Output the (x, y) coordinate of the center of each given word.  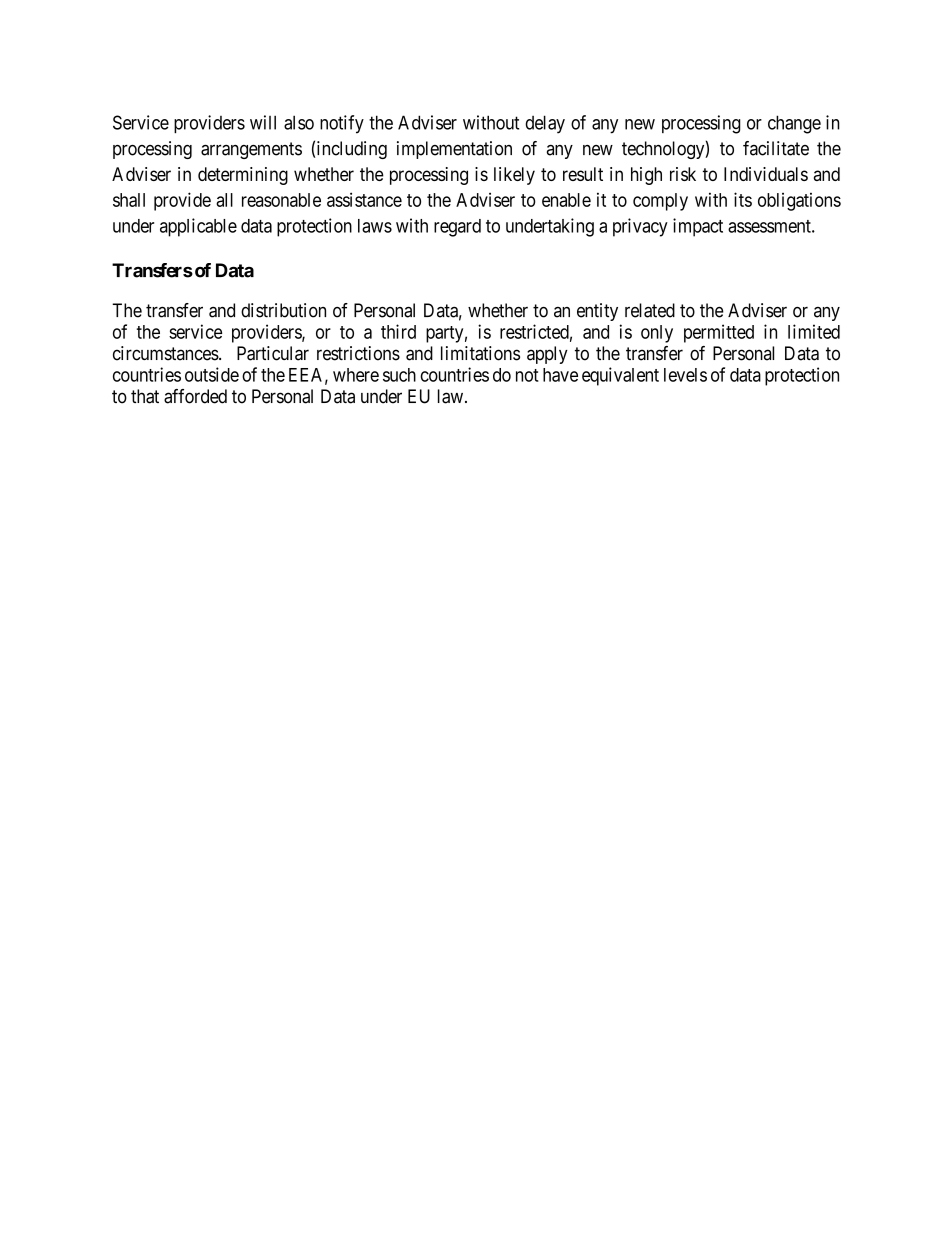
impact (698, 227)
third (398, 331)
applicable (198, 227)
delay (545, 124)
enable (566, 200)
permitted (719, 333)
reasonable (281, 200)
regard (457, 228)
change (794, 124)
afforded (195, 396)
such (399, 375)
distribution (283, 310)
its (743, 199)
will (263, 122)
